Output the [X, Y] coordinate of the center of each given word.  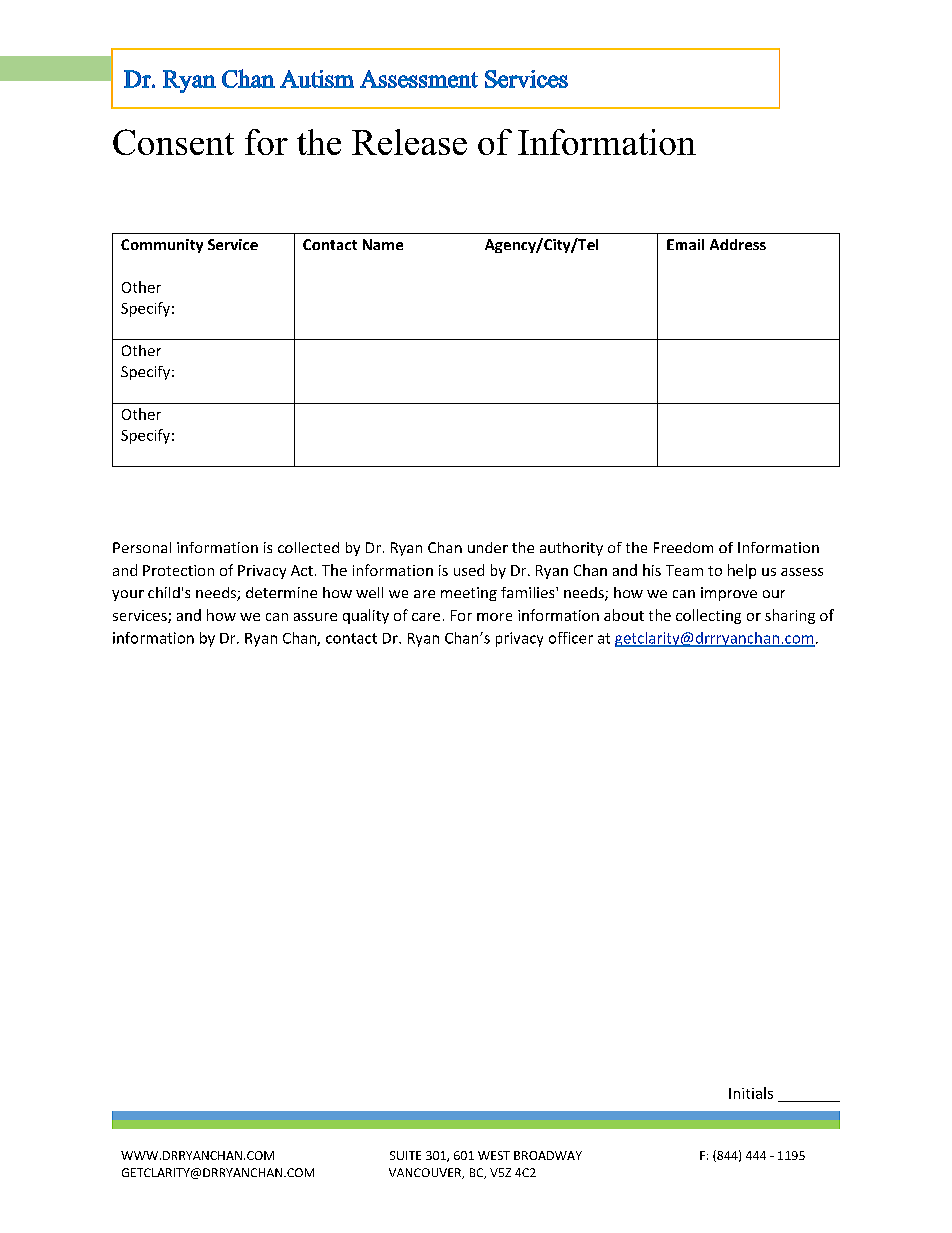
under [488, 547]
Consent [173, 142]
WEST [494, 1155]
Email [685, 244]
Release [409, 142]
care [426, 617]
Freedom [683, 547]
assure [315, 617]
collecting [708, 616]
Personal [142, 547]
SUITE [405, 1155]
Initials [751, 1093]
